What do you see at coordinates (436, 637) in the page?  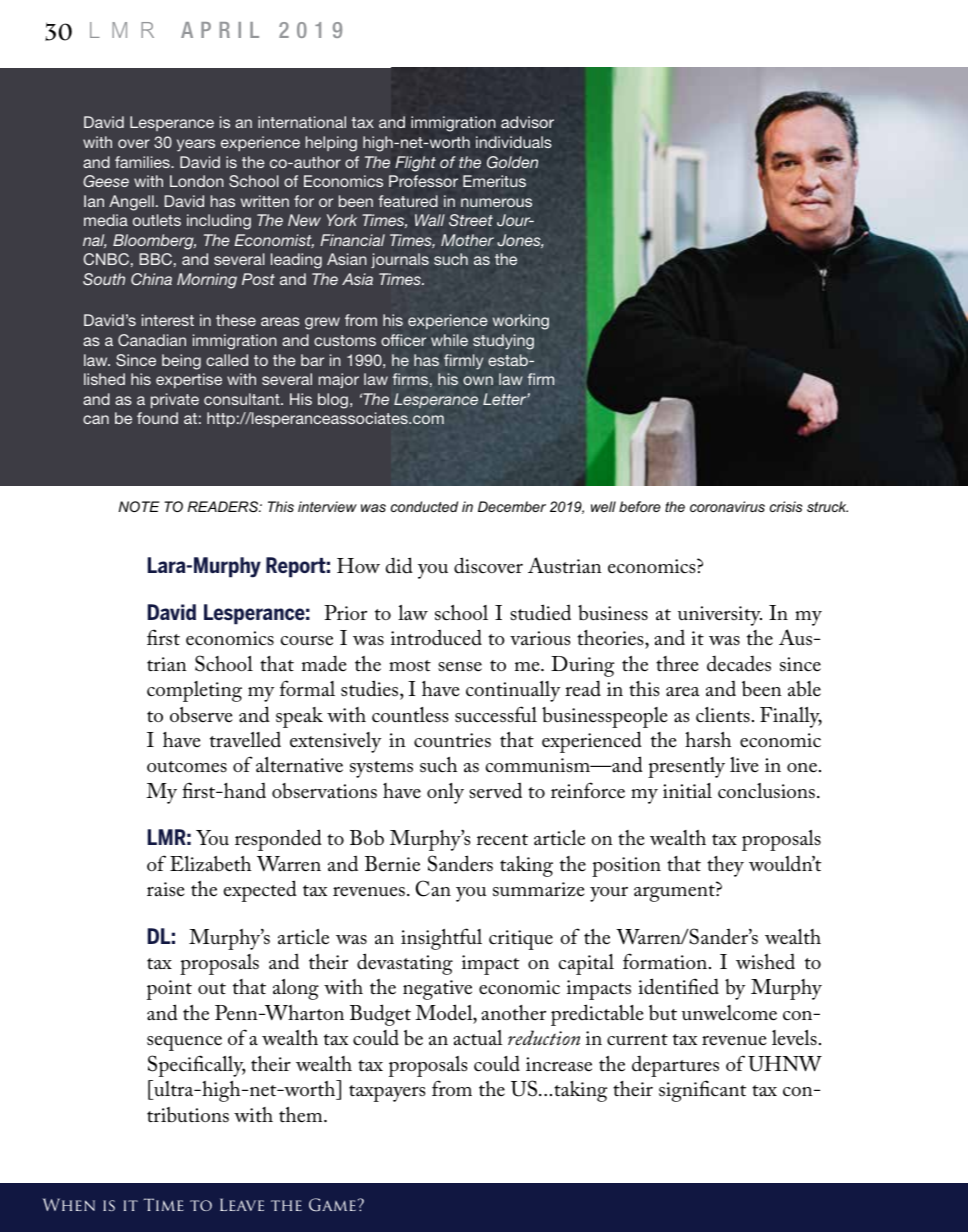 I see `introduced` at bounding box center [436, 637].
